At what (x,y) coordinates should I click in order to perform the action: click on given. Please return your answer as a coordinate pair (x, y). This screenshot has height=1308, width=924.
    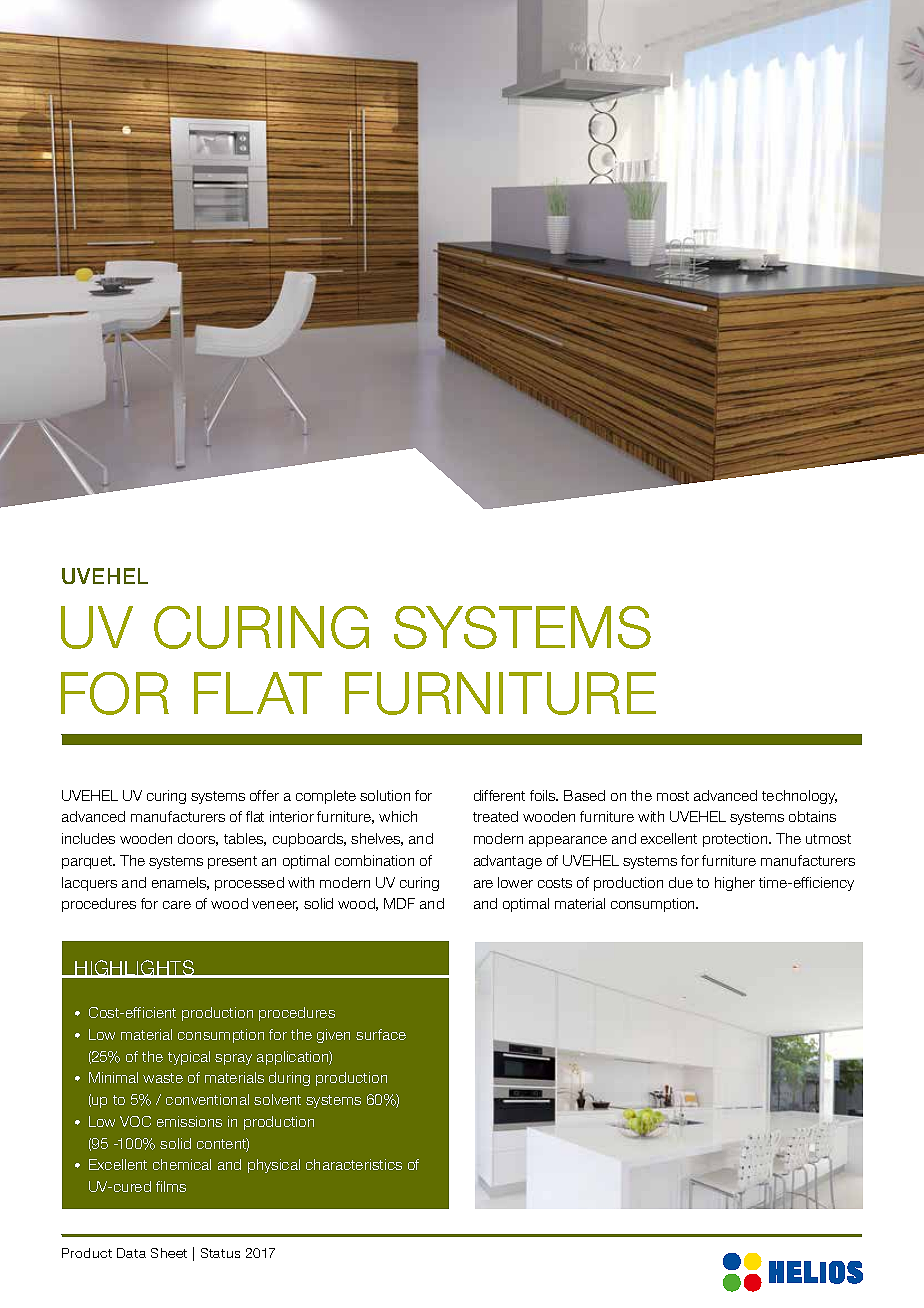
    Looking at the image, I should click on (333, 1036).
